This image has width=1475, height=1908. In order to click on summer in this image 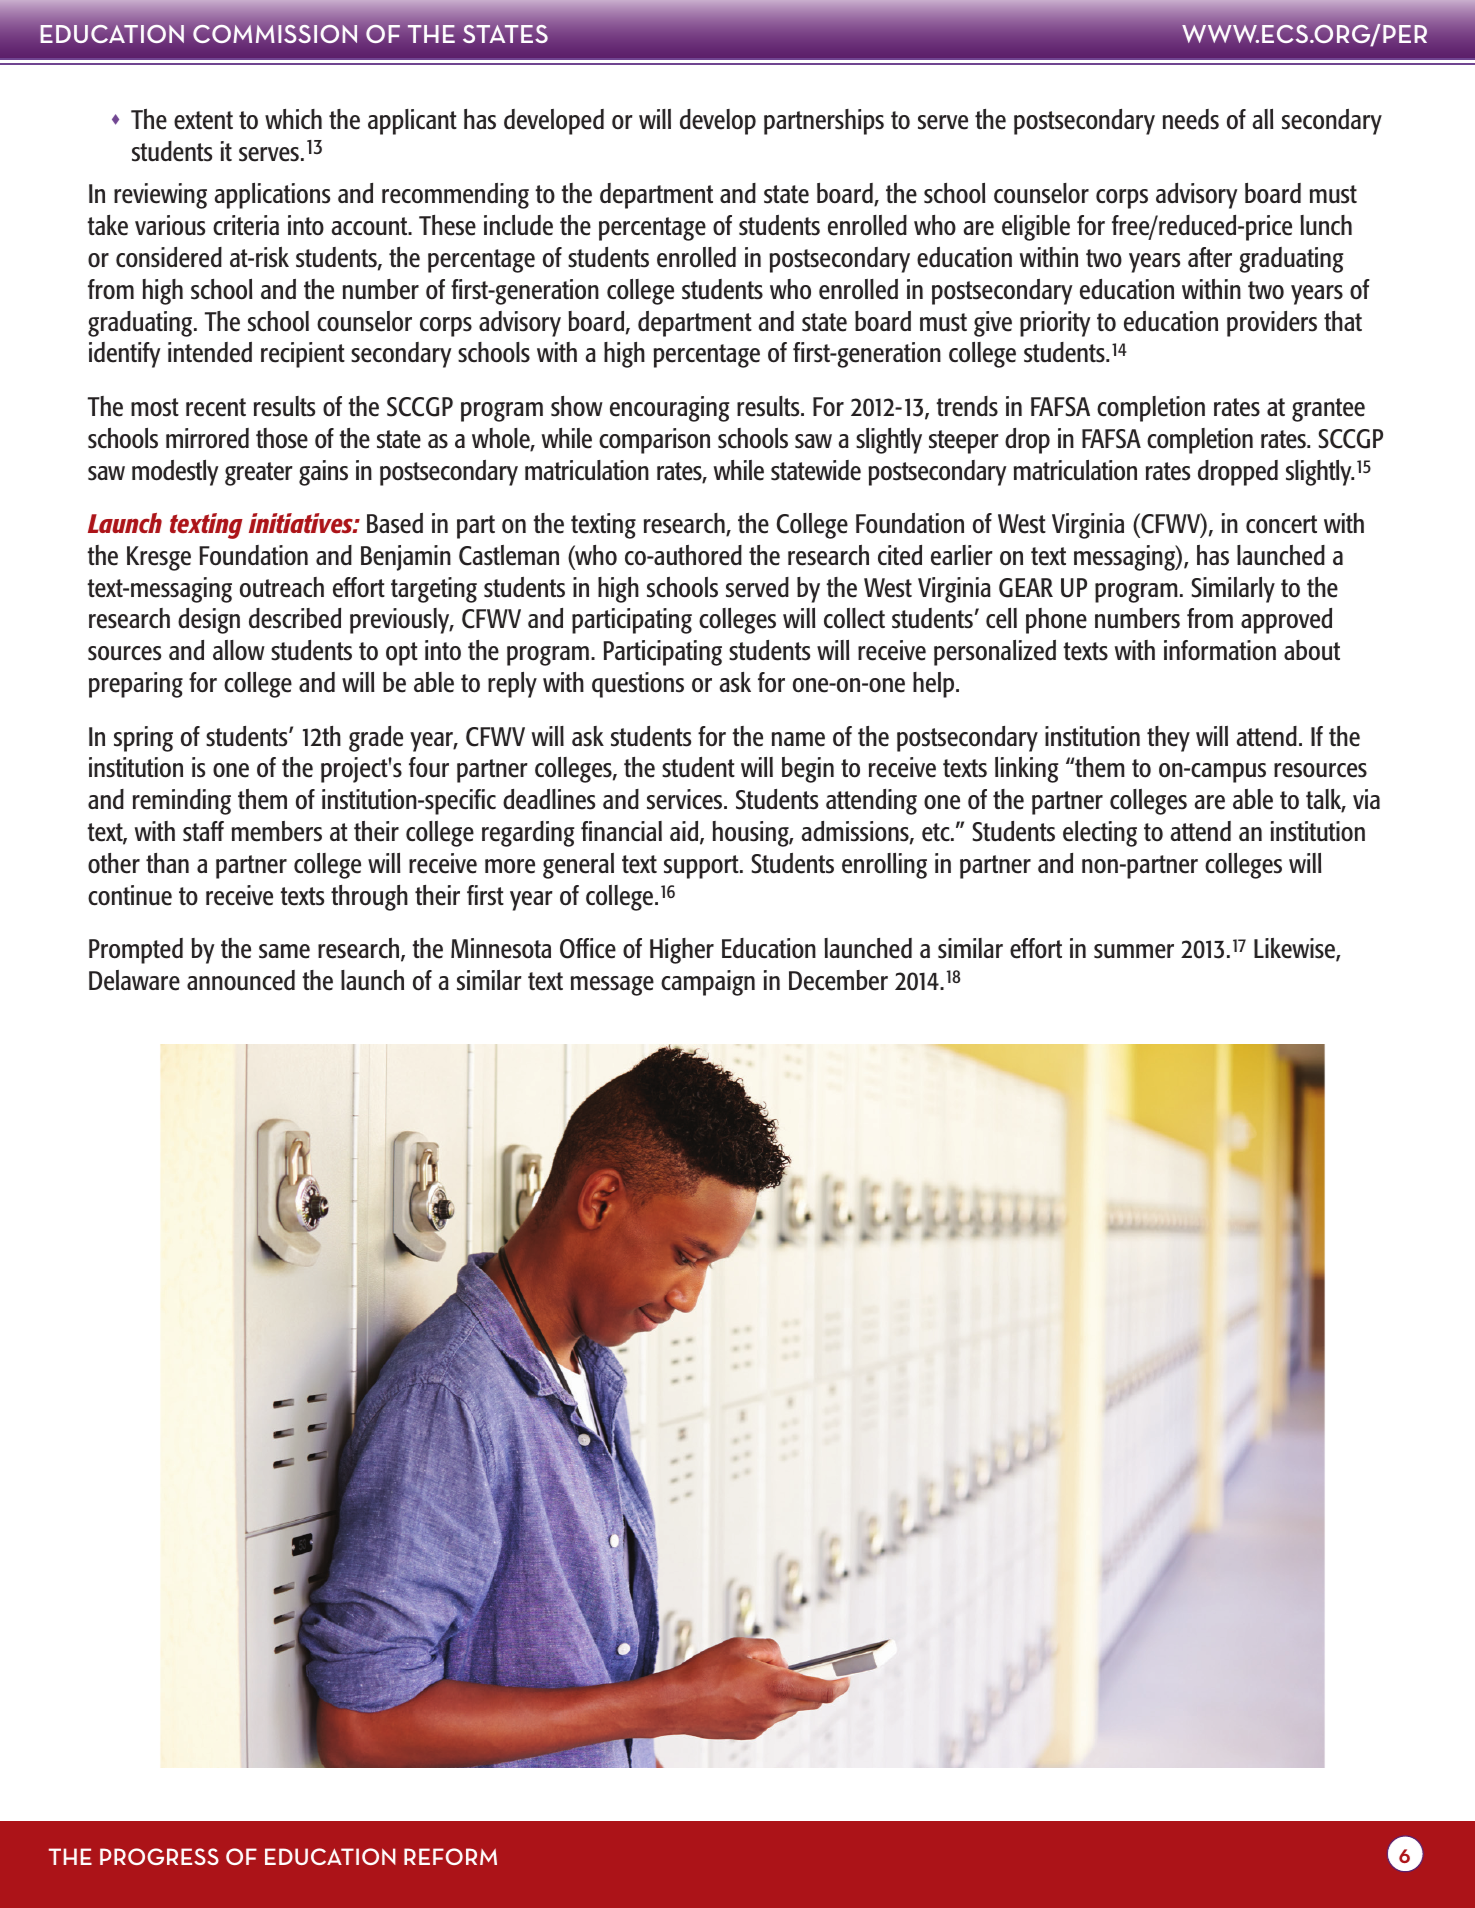, I will do `click(1134, 951)`.
